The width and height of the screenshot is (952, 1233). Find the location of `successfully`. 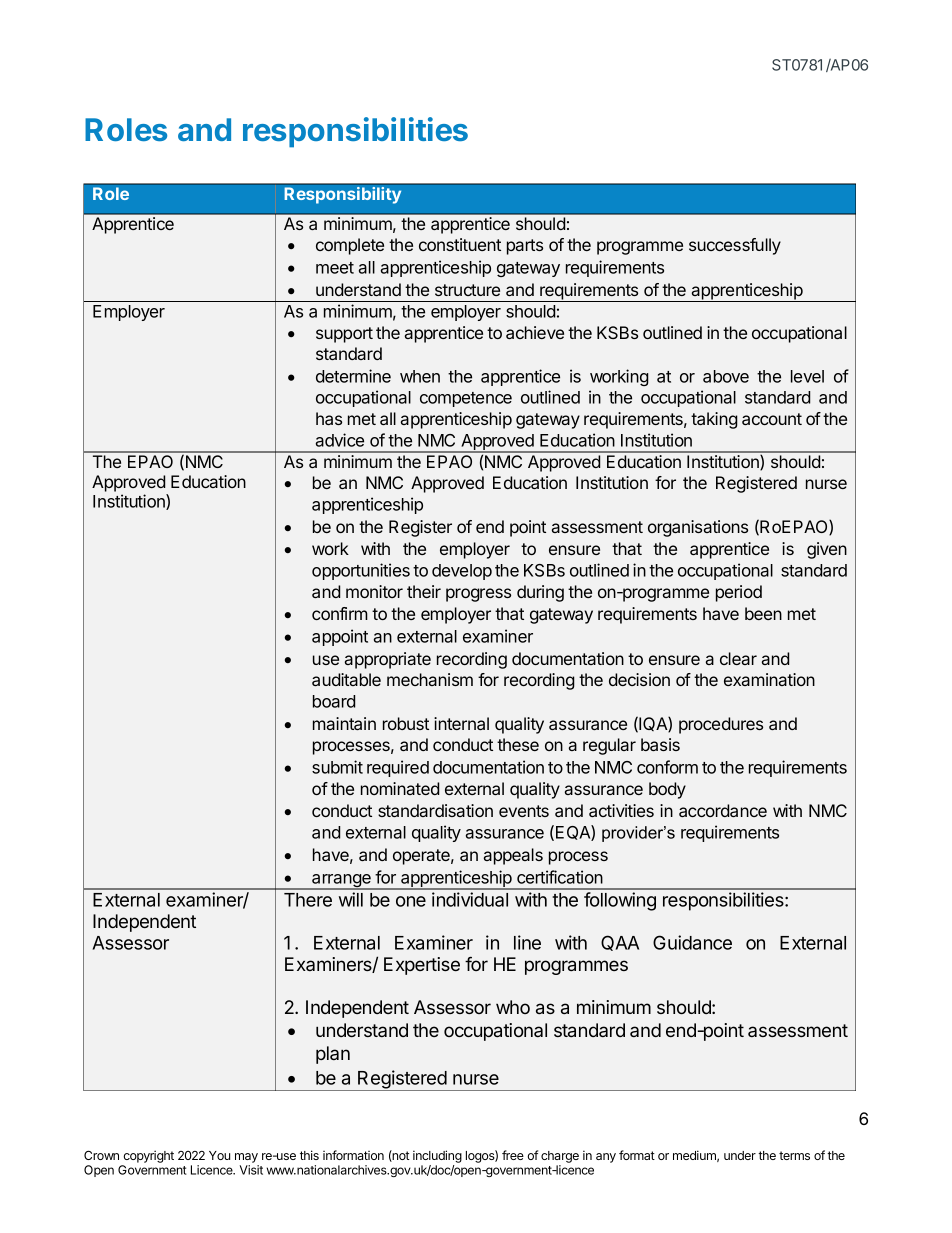

successfully is located at coordinates (735, 246).
